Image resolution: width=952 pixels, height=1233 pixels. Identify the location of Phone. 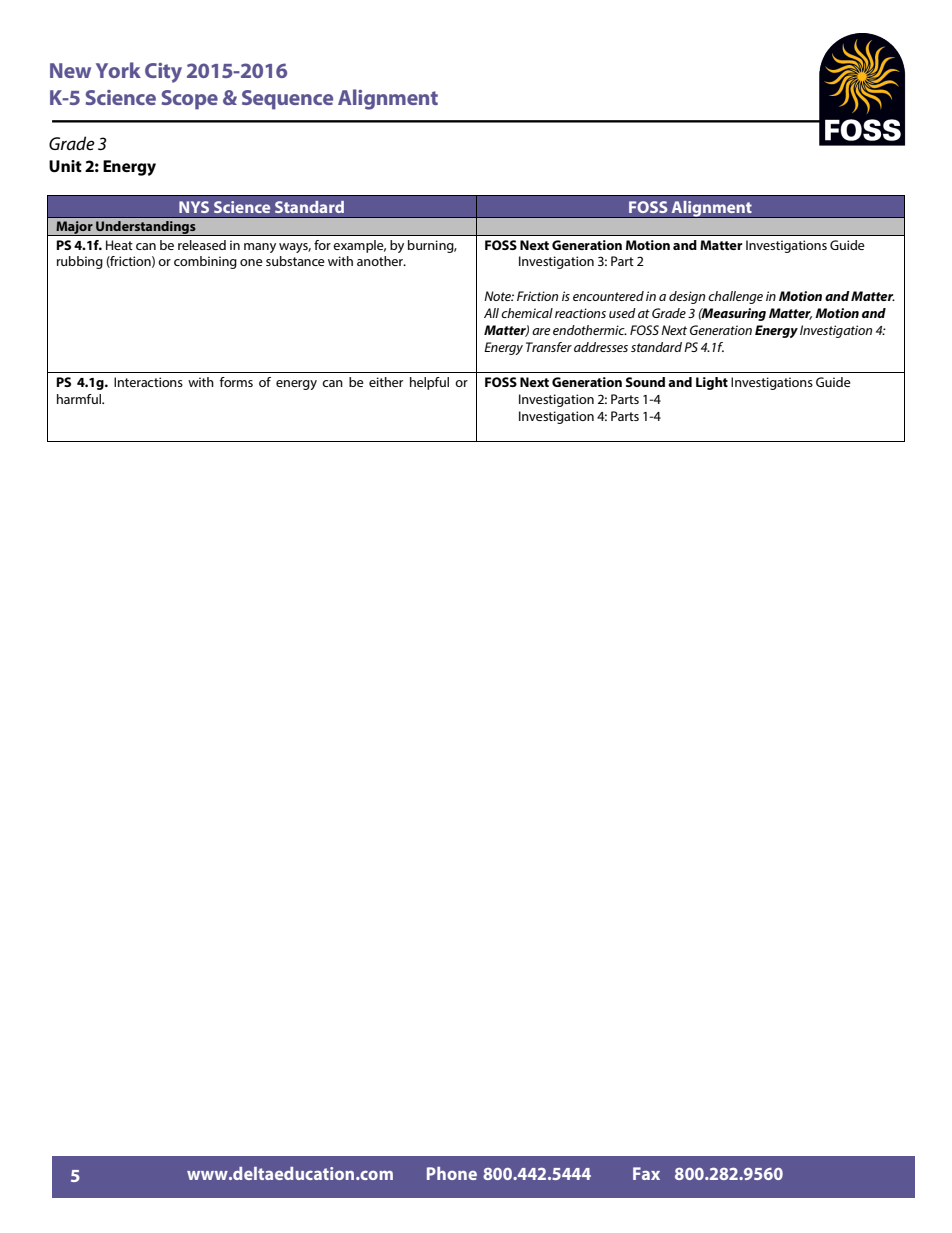
(452, 1173).
